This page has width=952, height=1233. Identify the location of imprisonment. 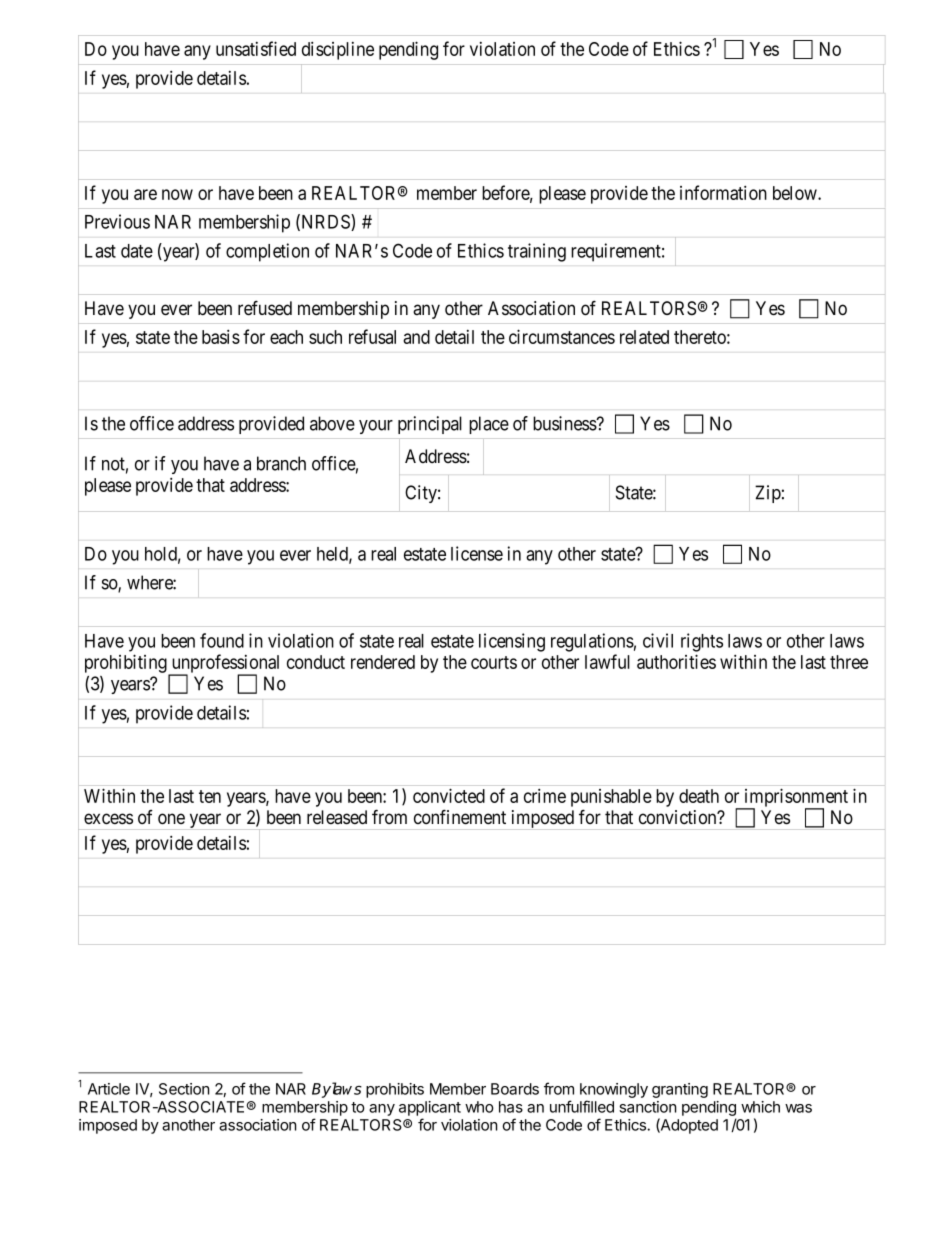
(795, 798).
